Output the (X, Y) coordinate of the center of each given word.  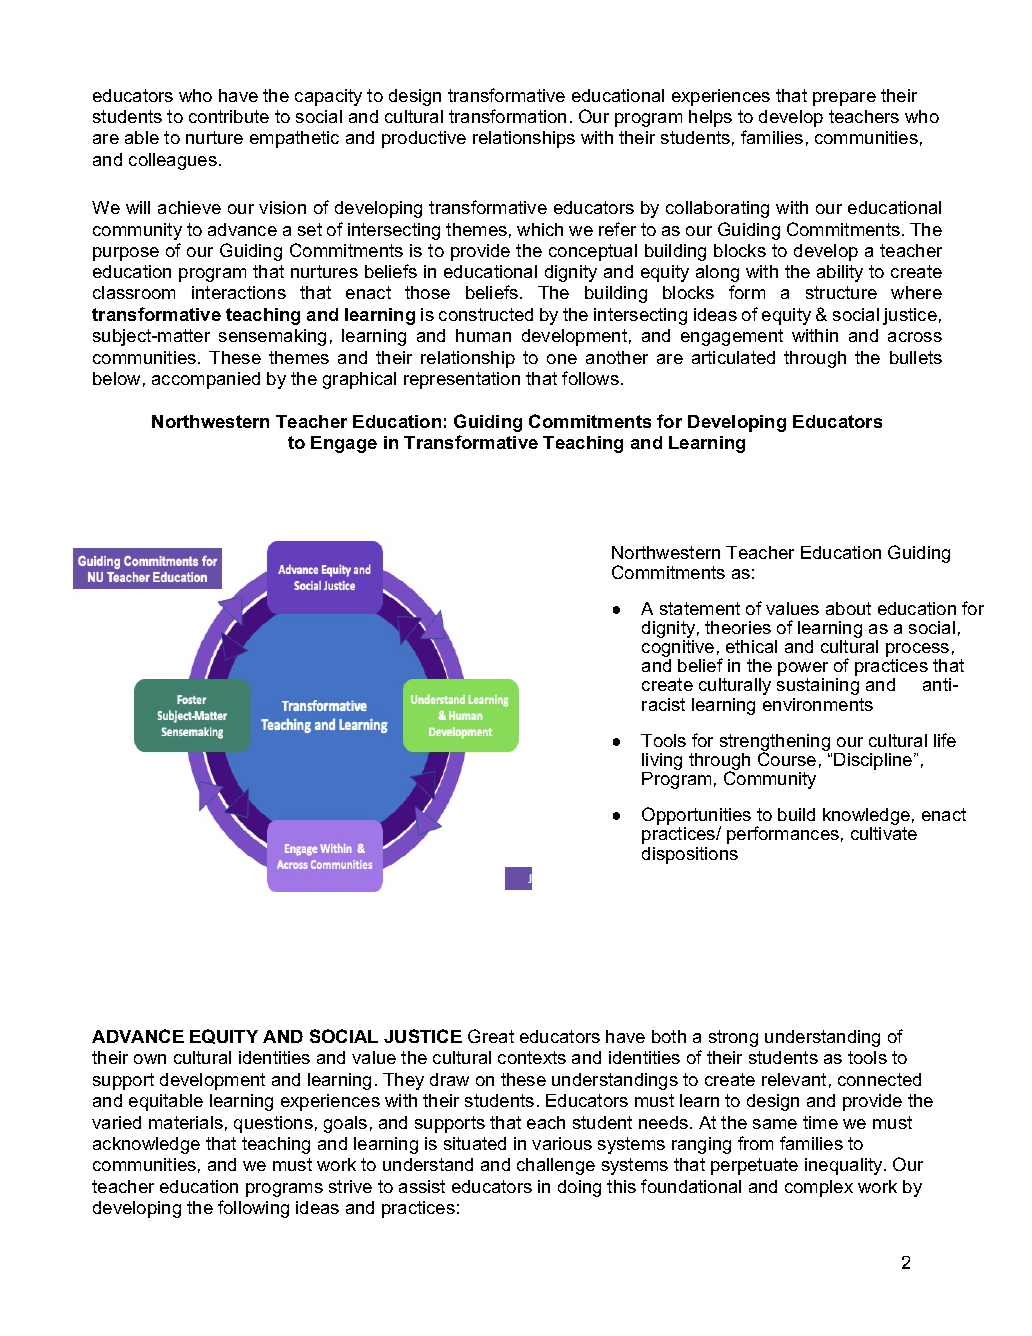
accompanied (206, 380)
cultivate (884, 833)
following (253, 1209)
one (562, 359)
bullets (916, 357)
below (116, 378)
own (150, 1059)
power (803, 670)
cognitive (678, 650)
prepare (844, 99)
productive (424, 139)
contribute (229, 116)
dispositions (690, 855)
